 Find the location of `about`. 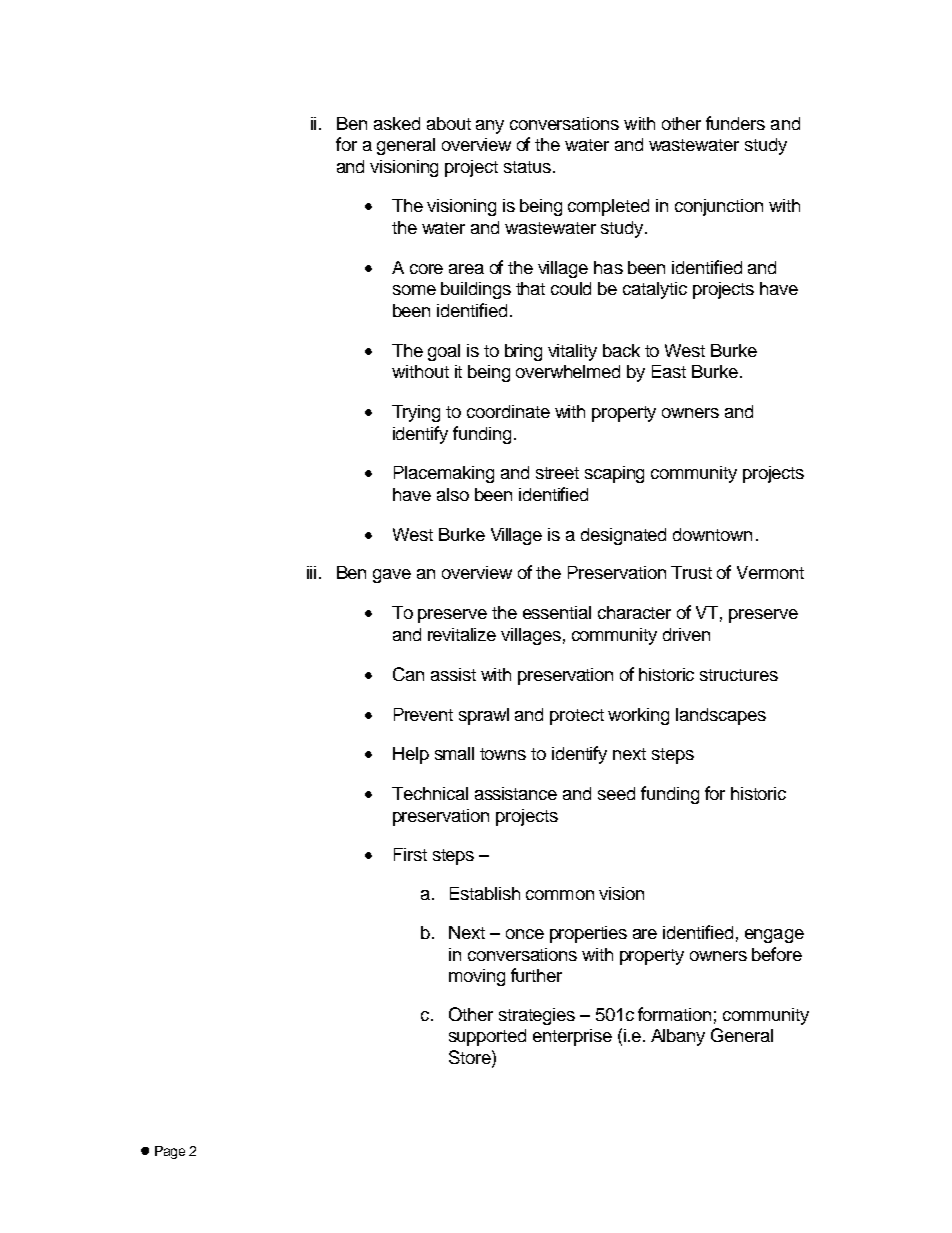

about is located at coordinates (449, 123).
